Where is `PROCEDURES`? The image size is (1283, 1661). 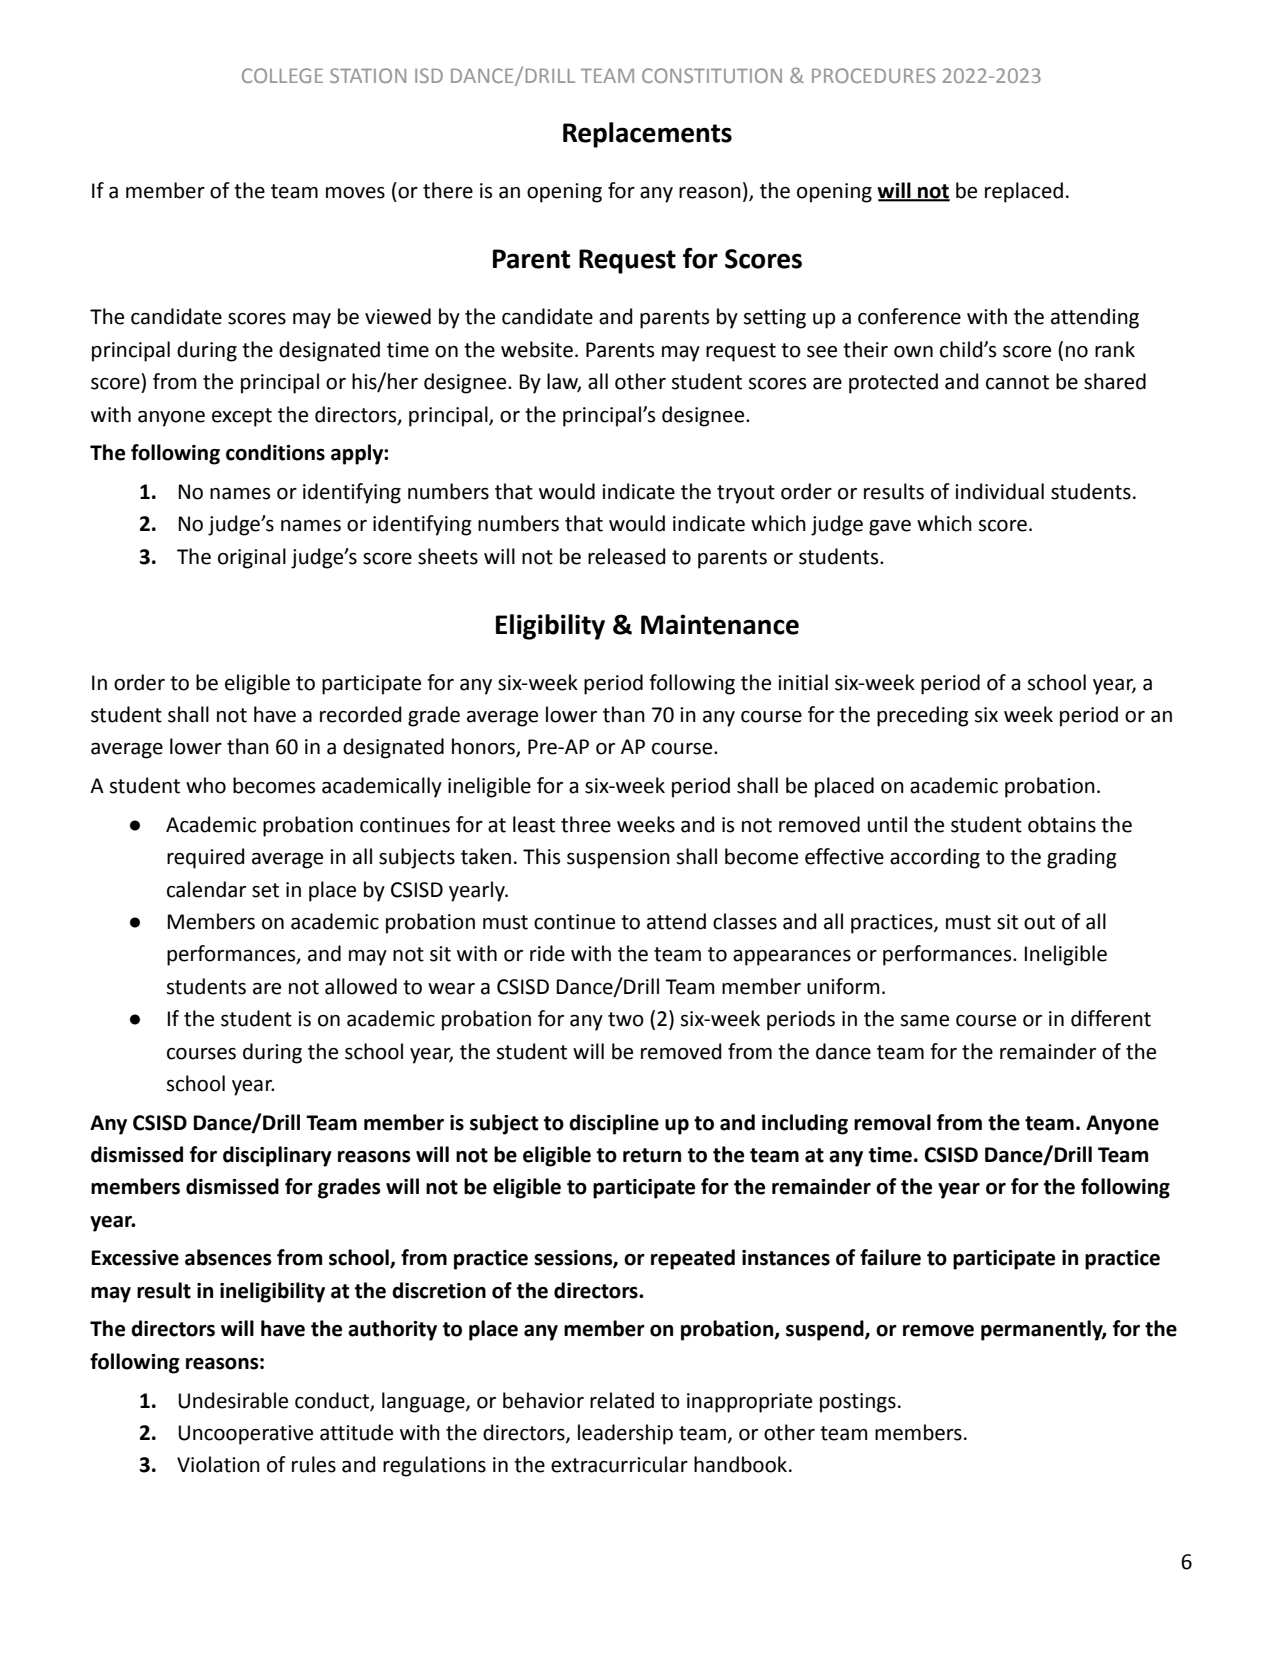
PROCEDURES is located at coordinates (873, 75).
